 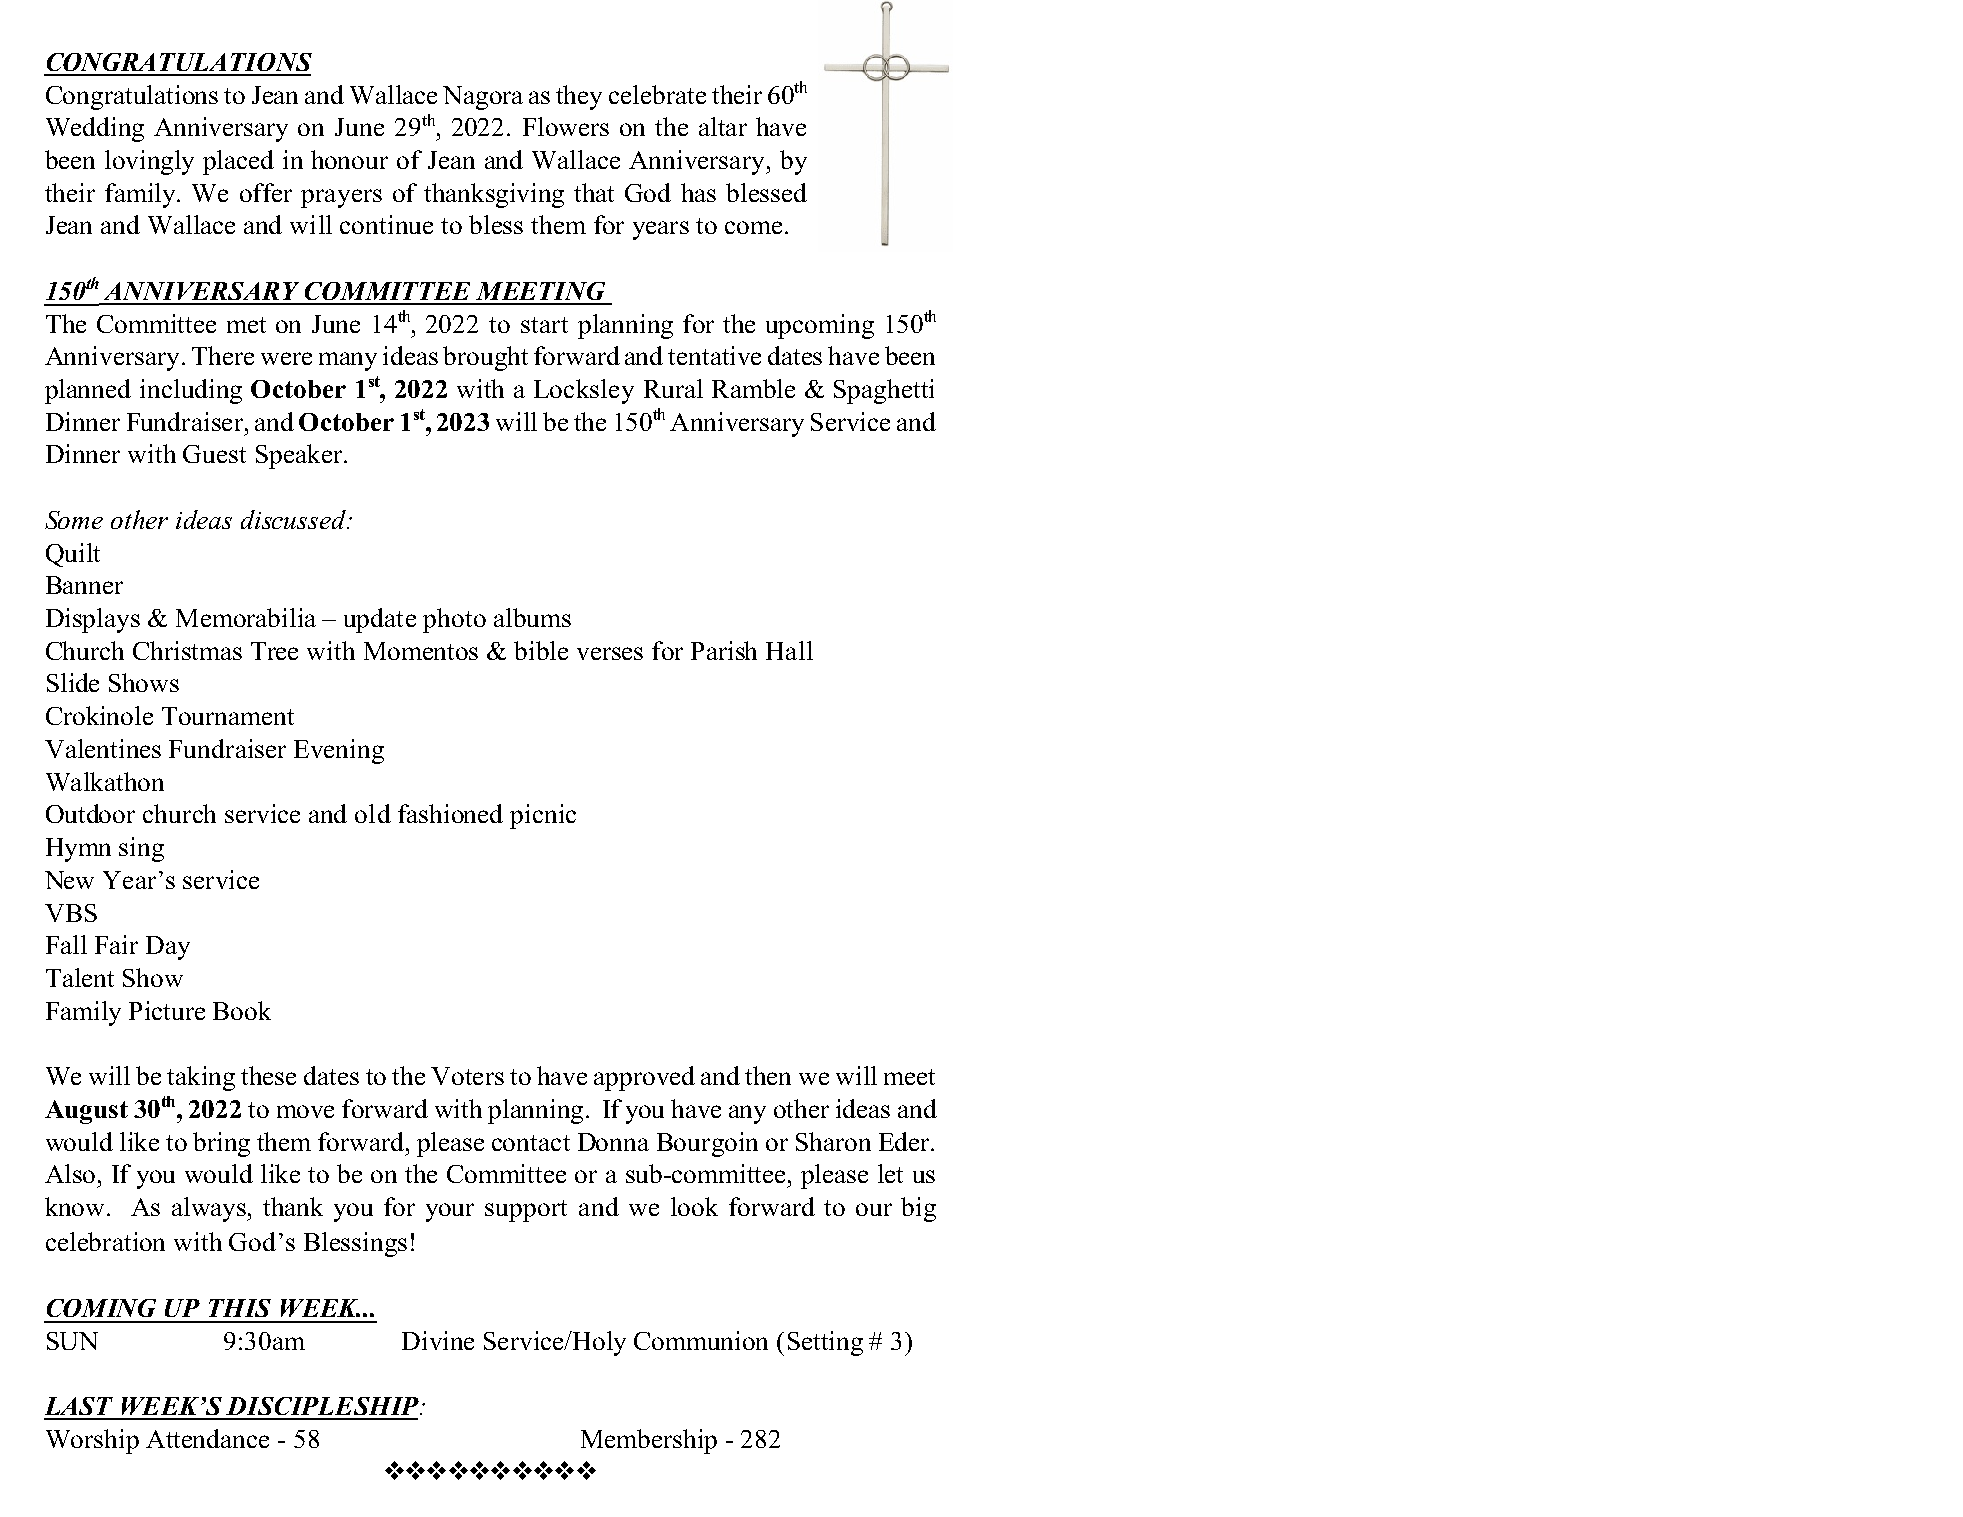 What do you see at coordinates (566, 126) in the image?
I see `Flowers` at bounding box center [566, 126].
